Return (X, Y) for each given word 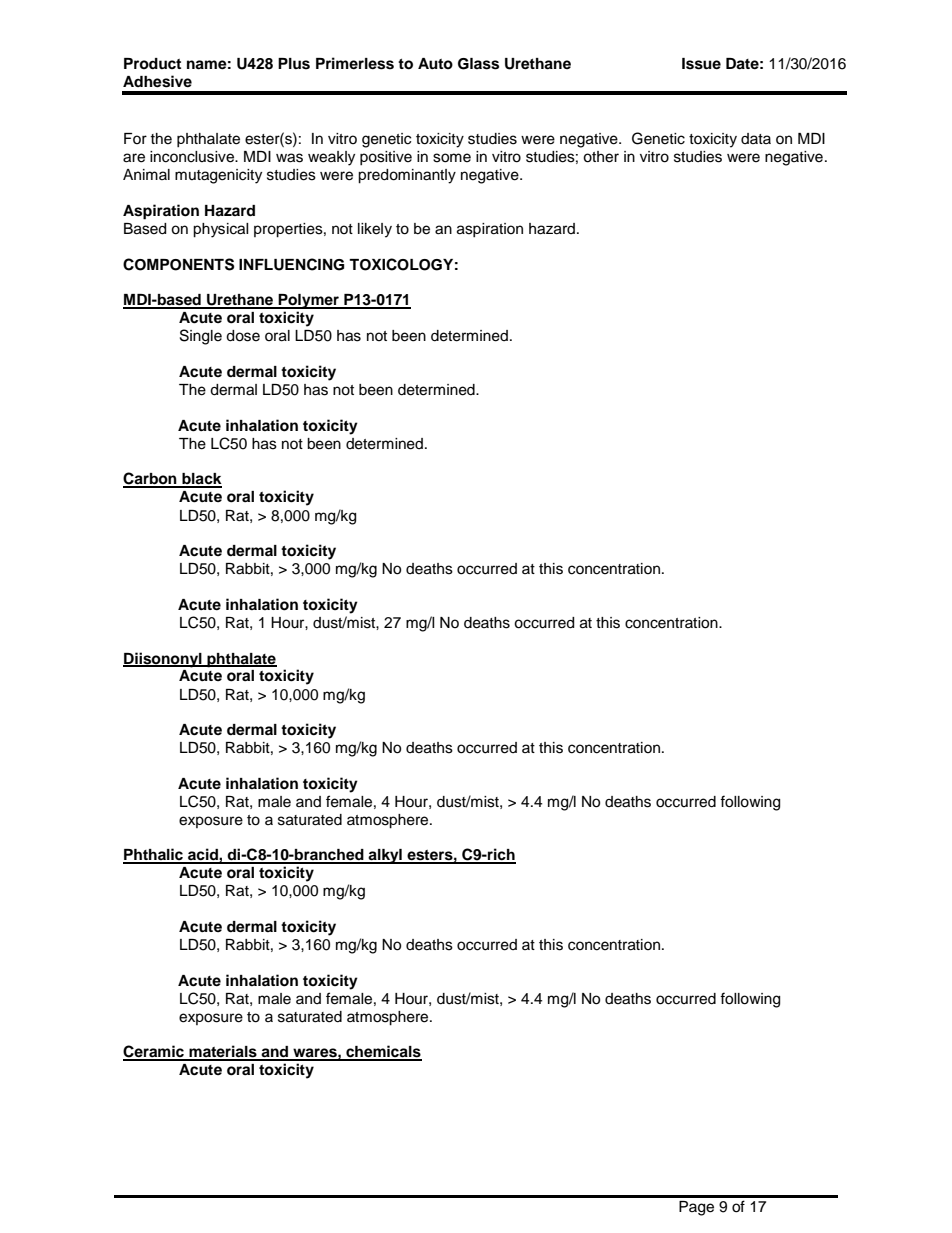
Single (201, 337)
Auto (435, 63)
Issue (701, 64)
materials (223, 1052)
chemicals (383, 1052)
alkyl (385, 856)
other (601, 157)
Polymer (309, 301)
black (201, 480)
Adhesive (157, 81)
